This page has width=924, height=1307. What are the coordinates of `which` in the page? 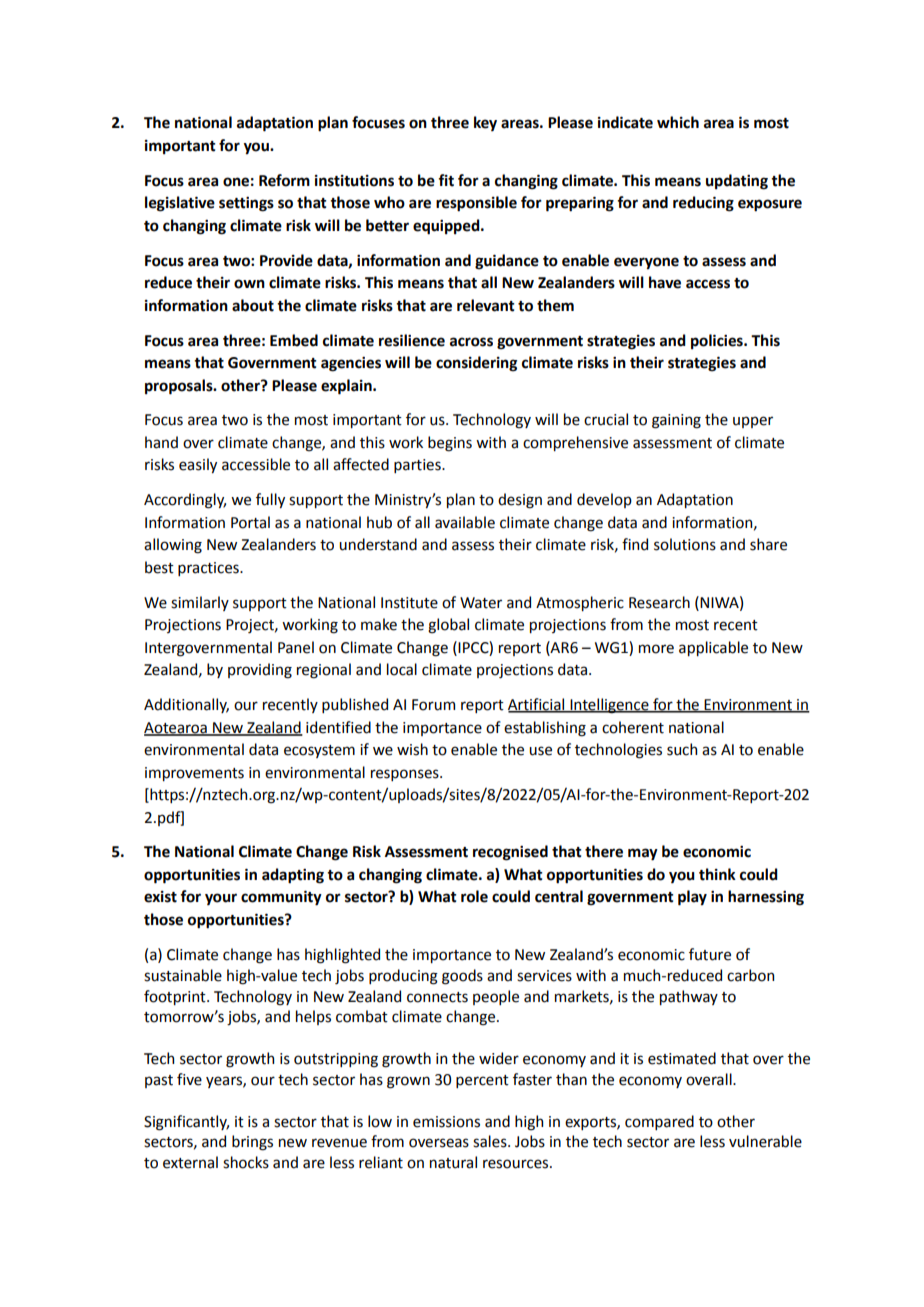 It's located at (678, 122).
